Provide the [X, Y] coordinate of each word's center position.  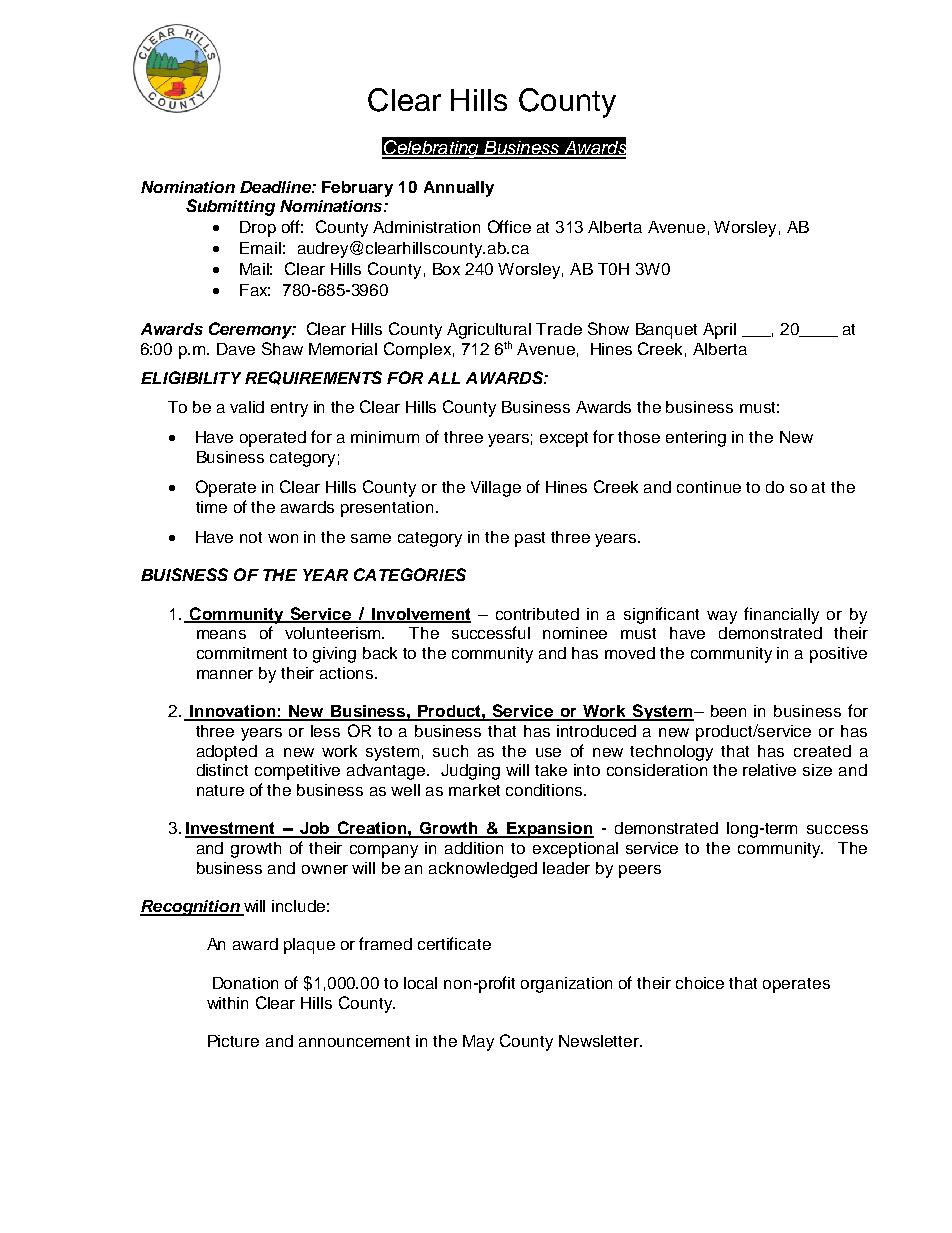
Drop [258, 229]
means [221, 634]
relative [769, 770]
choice [700, 983]
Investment [231, 829]
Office [509, 226]
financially [781, 615]
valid [247, 407]
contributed [537, 614]
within [227, 1003]
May [478, 1043]
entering [696, 439]
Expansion [550, 830]
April [719, 331]
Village [496, 489]
